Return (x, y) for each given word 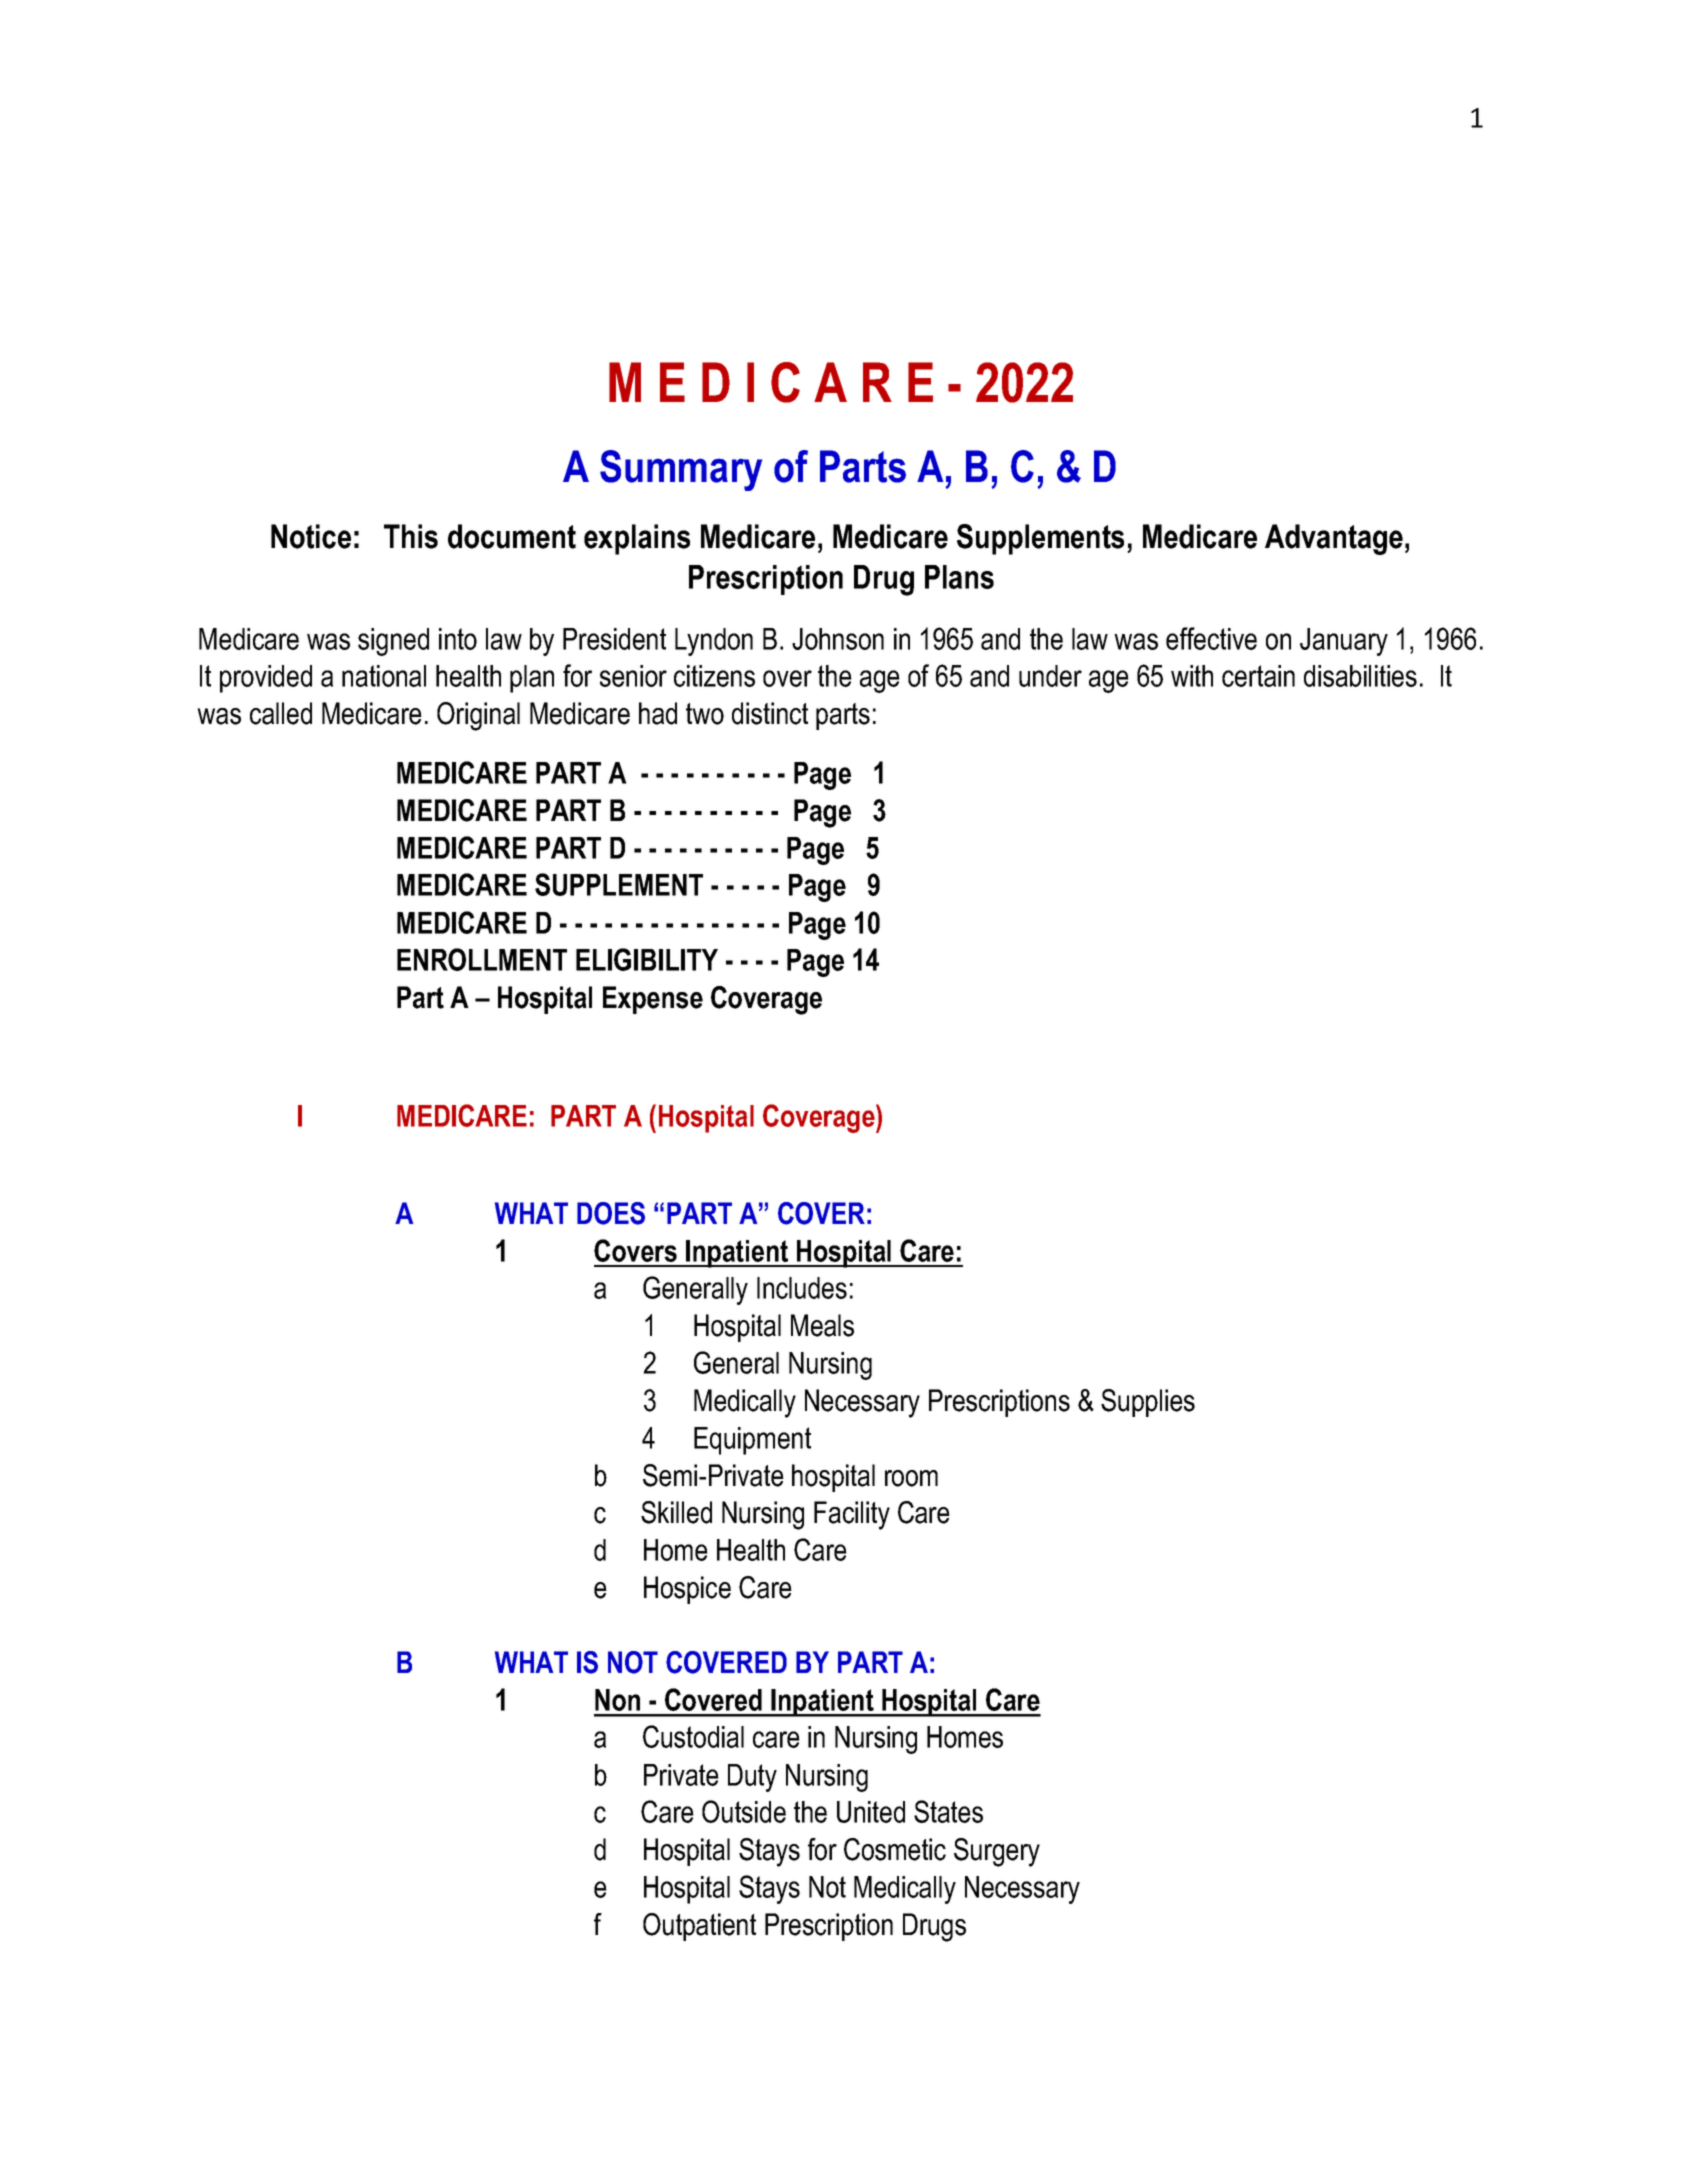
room (911, 1478)
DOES (611, 1213)
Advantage (1334, 539)
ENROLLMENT (482, 959)
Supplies (1148, 1403)
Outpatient (699, 1927)
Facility (852, 1515)
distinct (770, 713)
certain (1258, 676)
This (411, 536)
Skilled (676, 1512)
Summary (681, 470)
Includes (802, 1288)
